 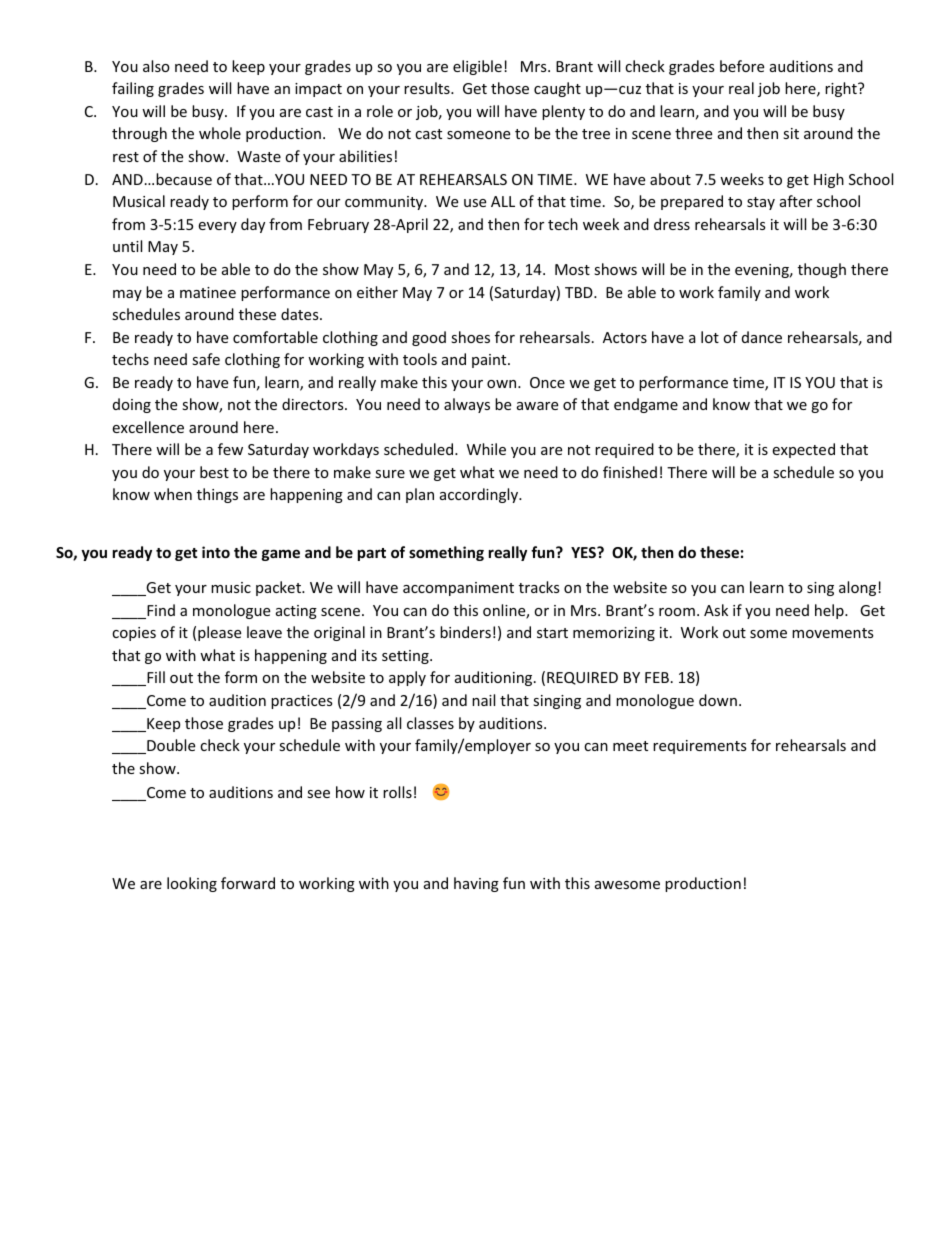 What do you see at coordinates (219, 633) in the screenshot?
I see `please` at bounding box center [219, 633].
